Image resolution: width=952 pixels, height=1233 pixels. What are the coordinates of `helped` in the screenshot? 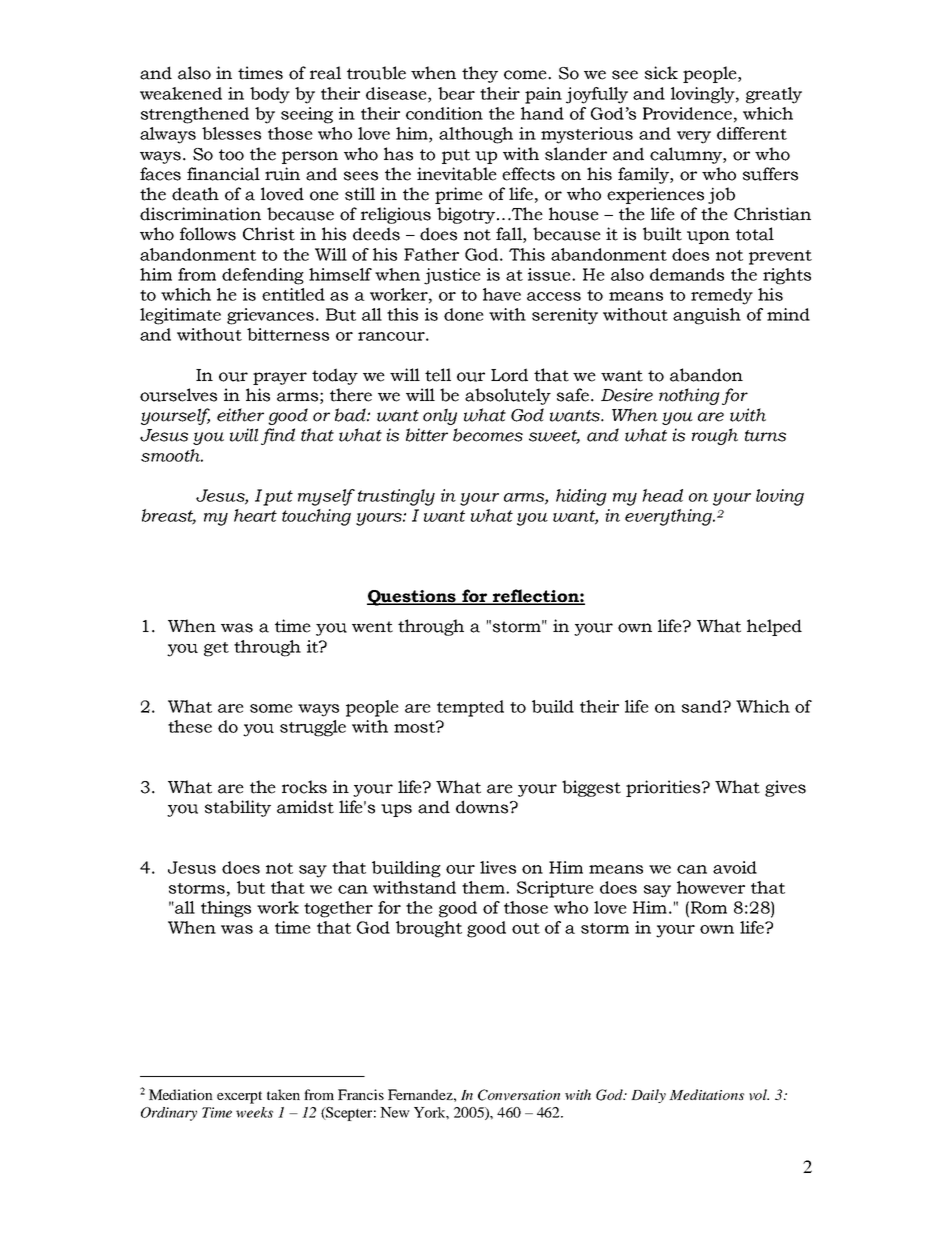 It's located at (774, 627).
